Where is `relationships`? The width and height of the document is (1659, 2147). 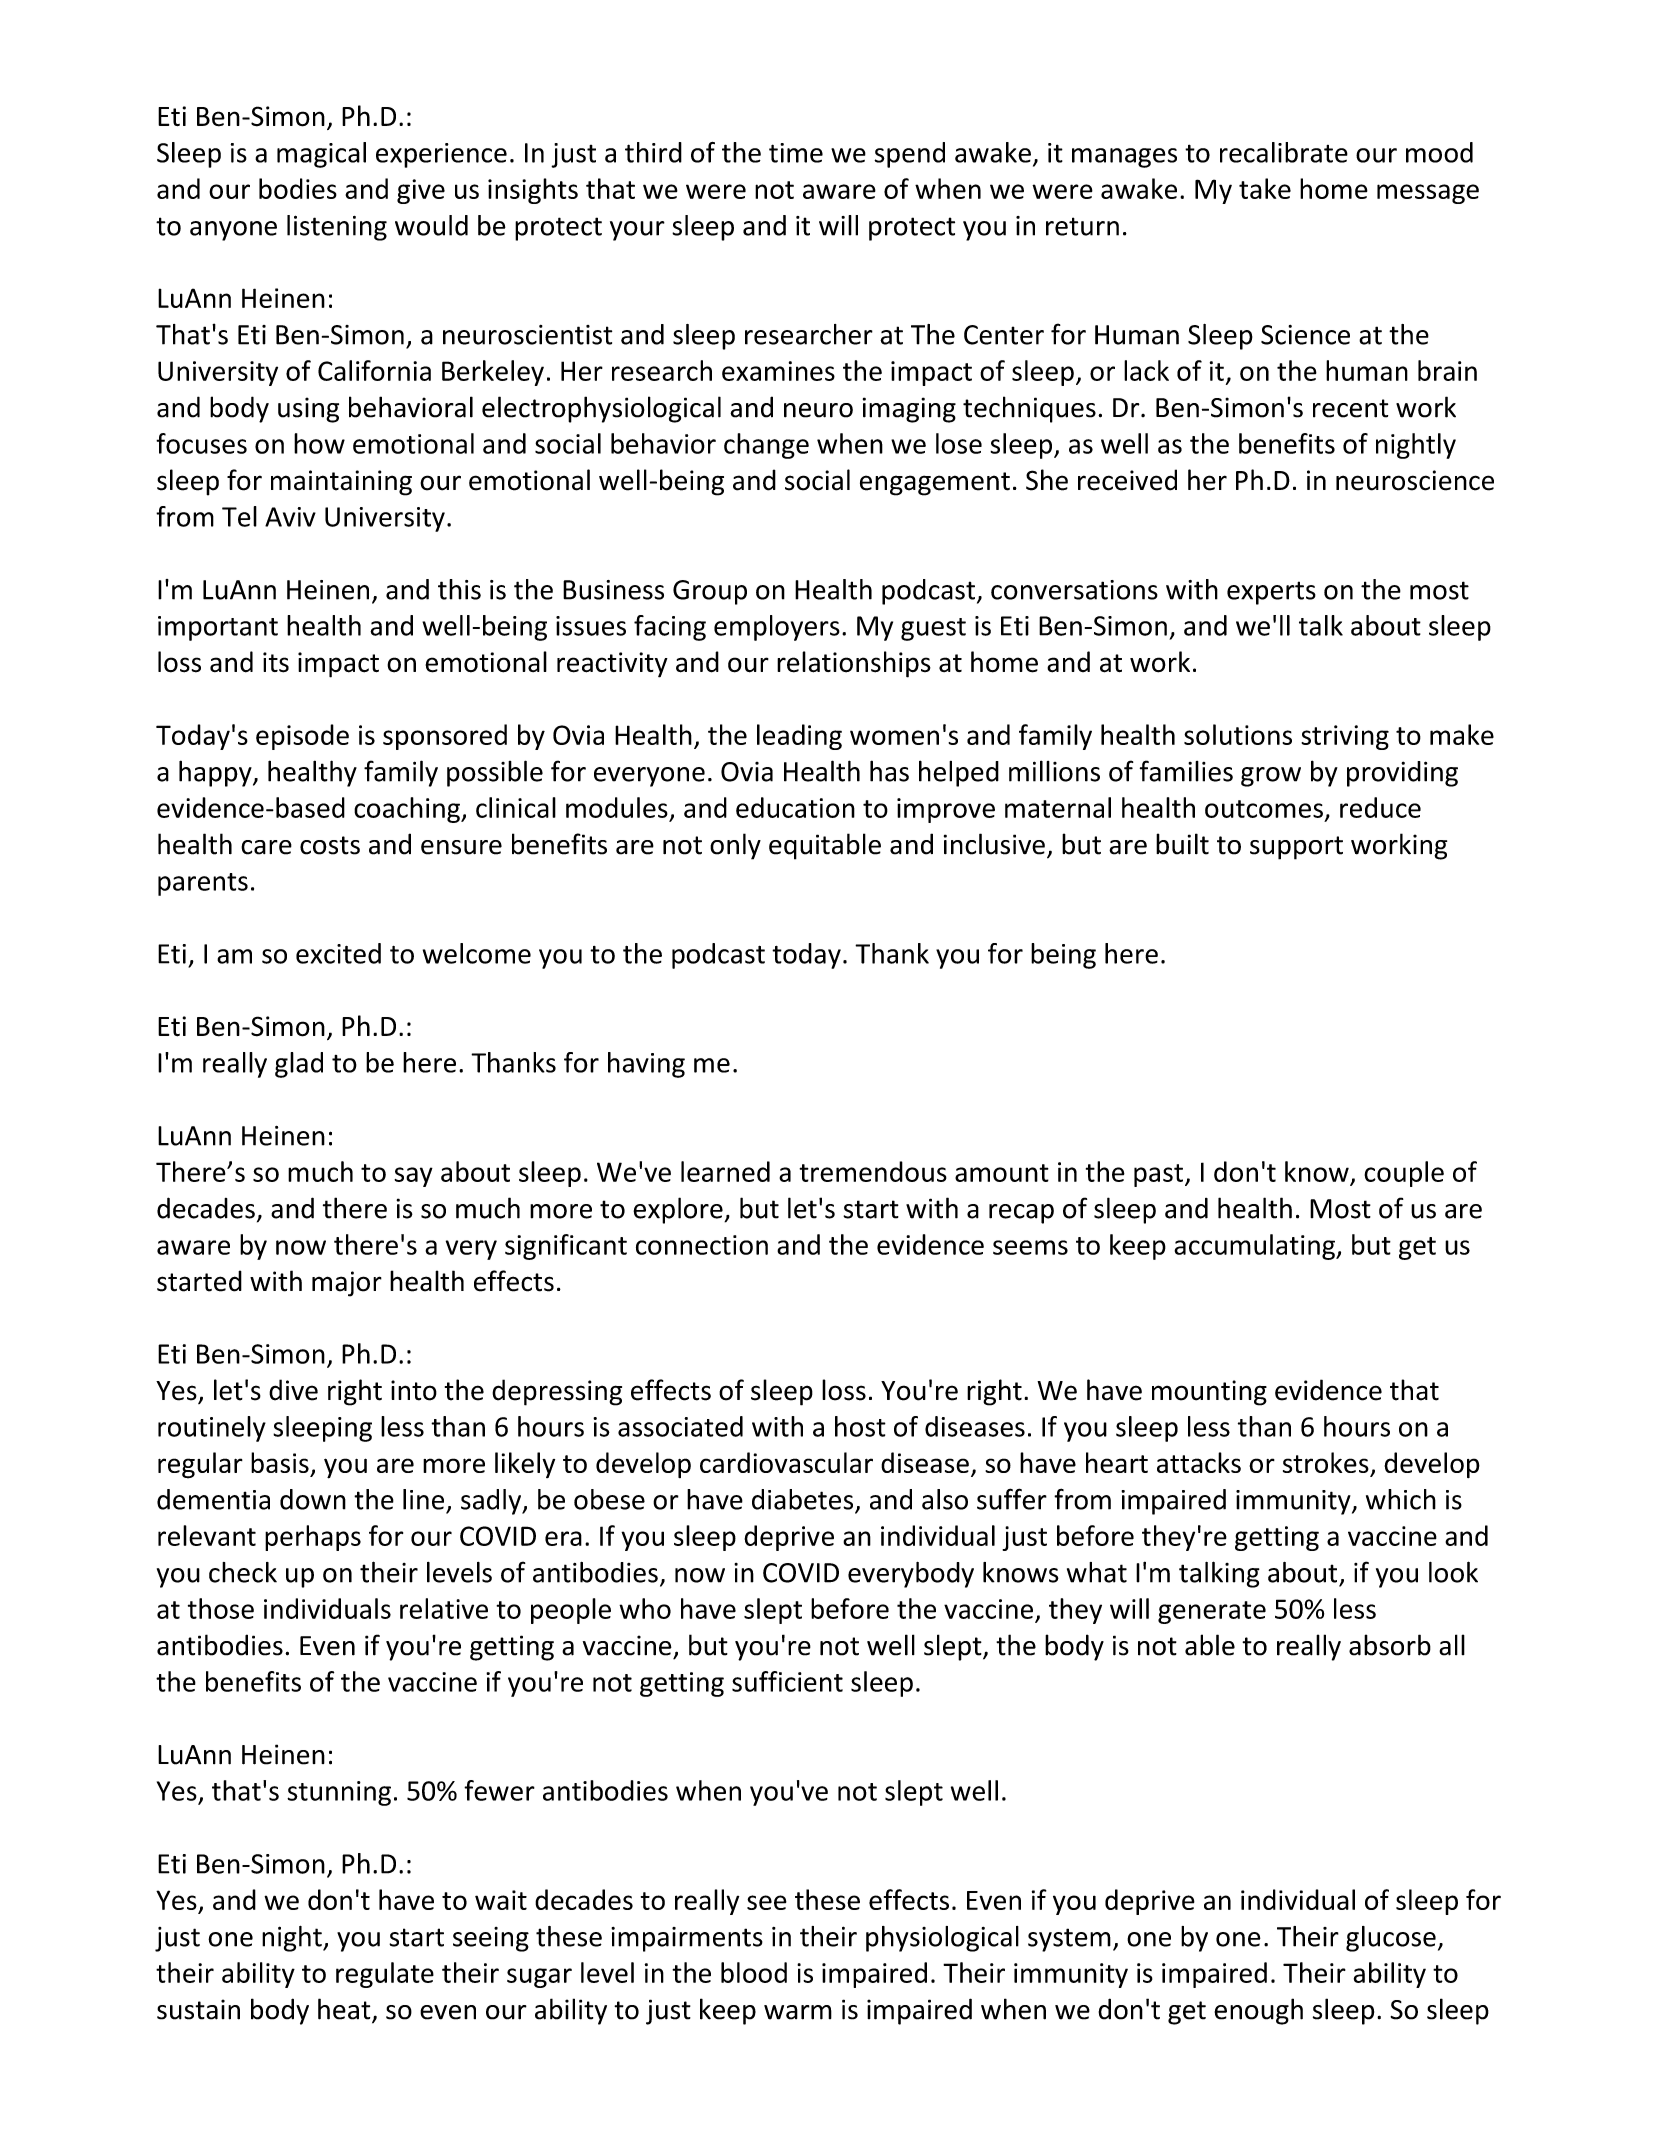 relationships is located at coordinates (854, 664).
